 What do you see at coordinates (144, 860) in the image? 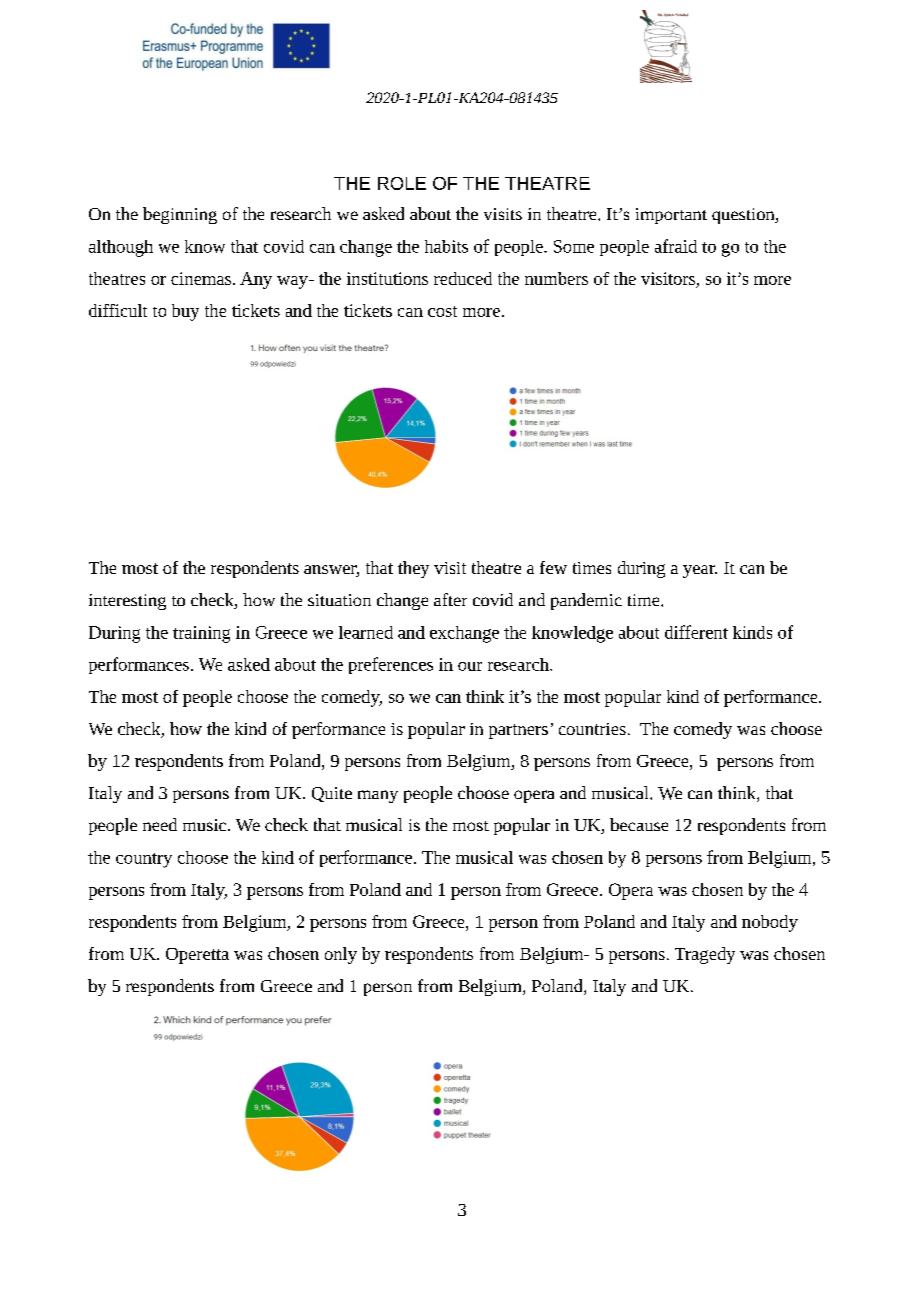
I see `country` at bounding box center [144, 860].
